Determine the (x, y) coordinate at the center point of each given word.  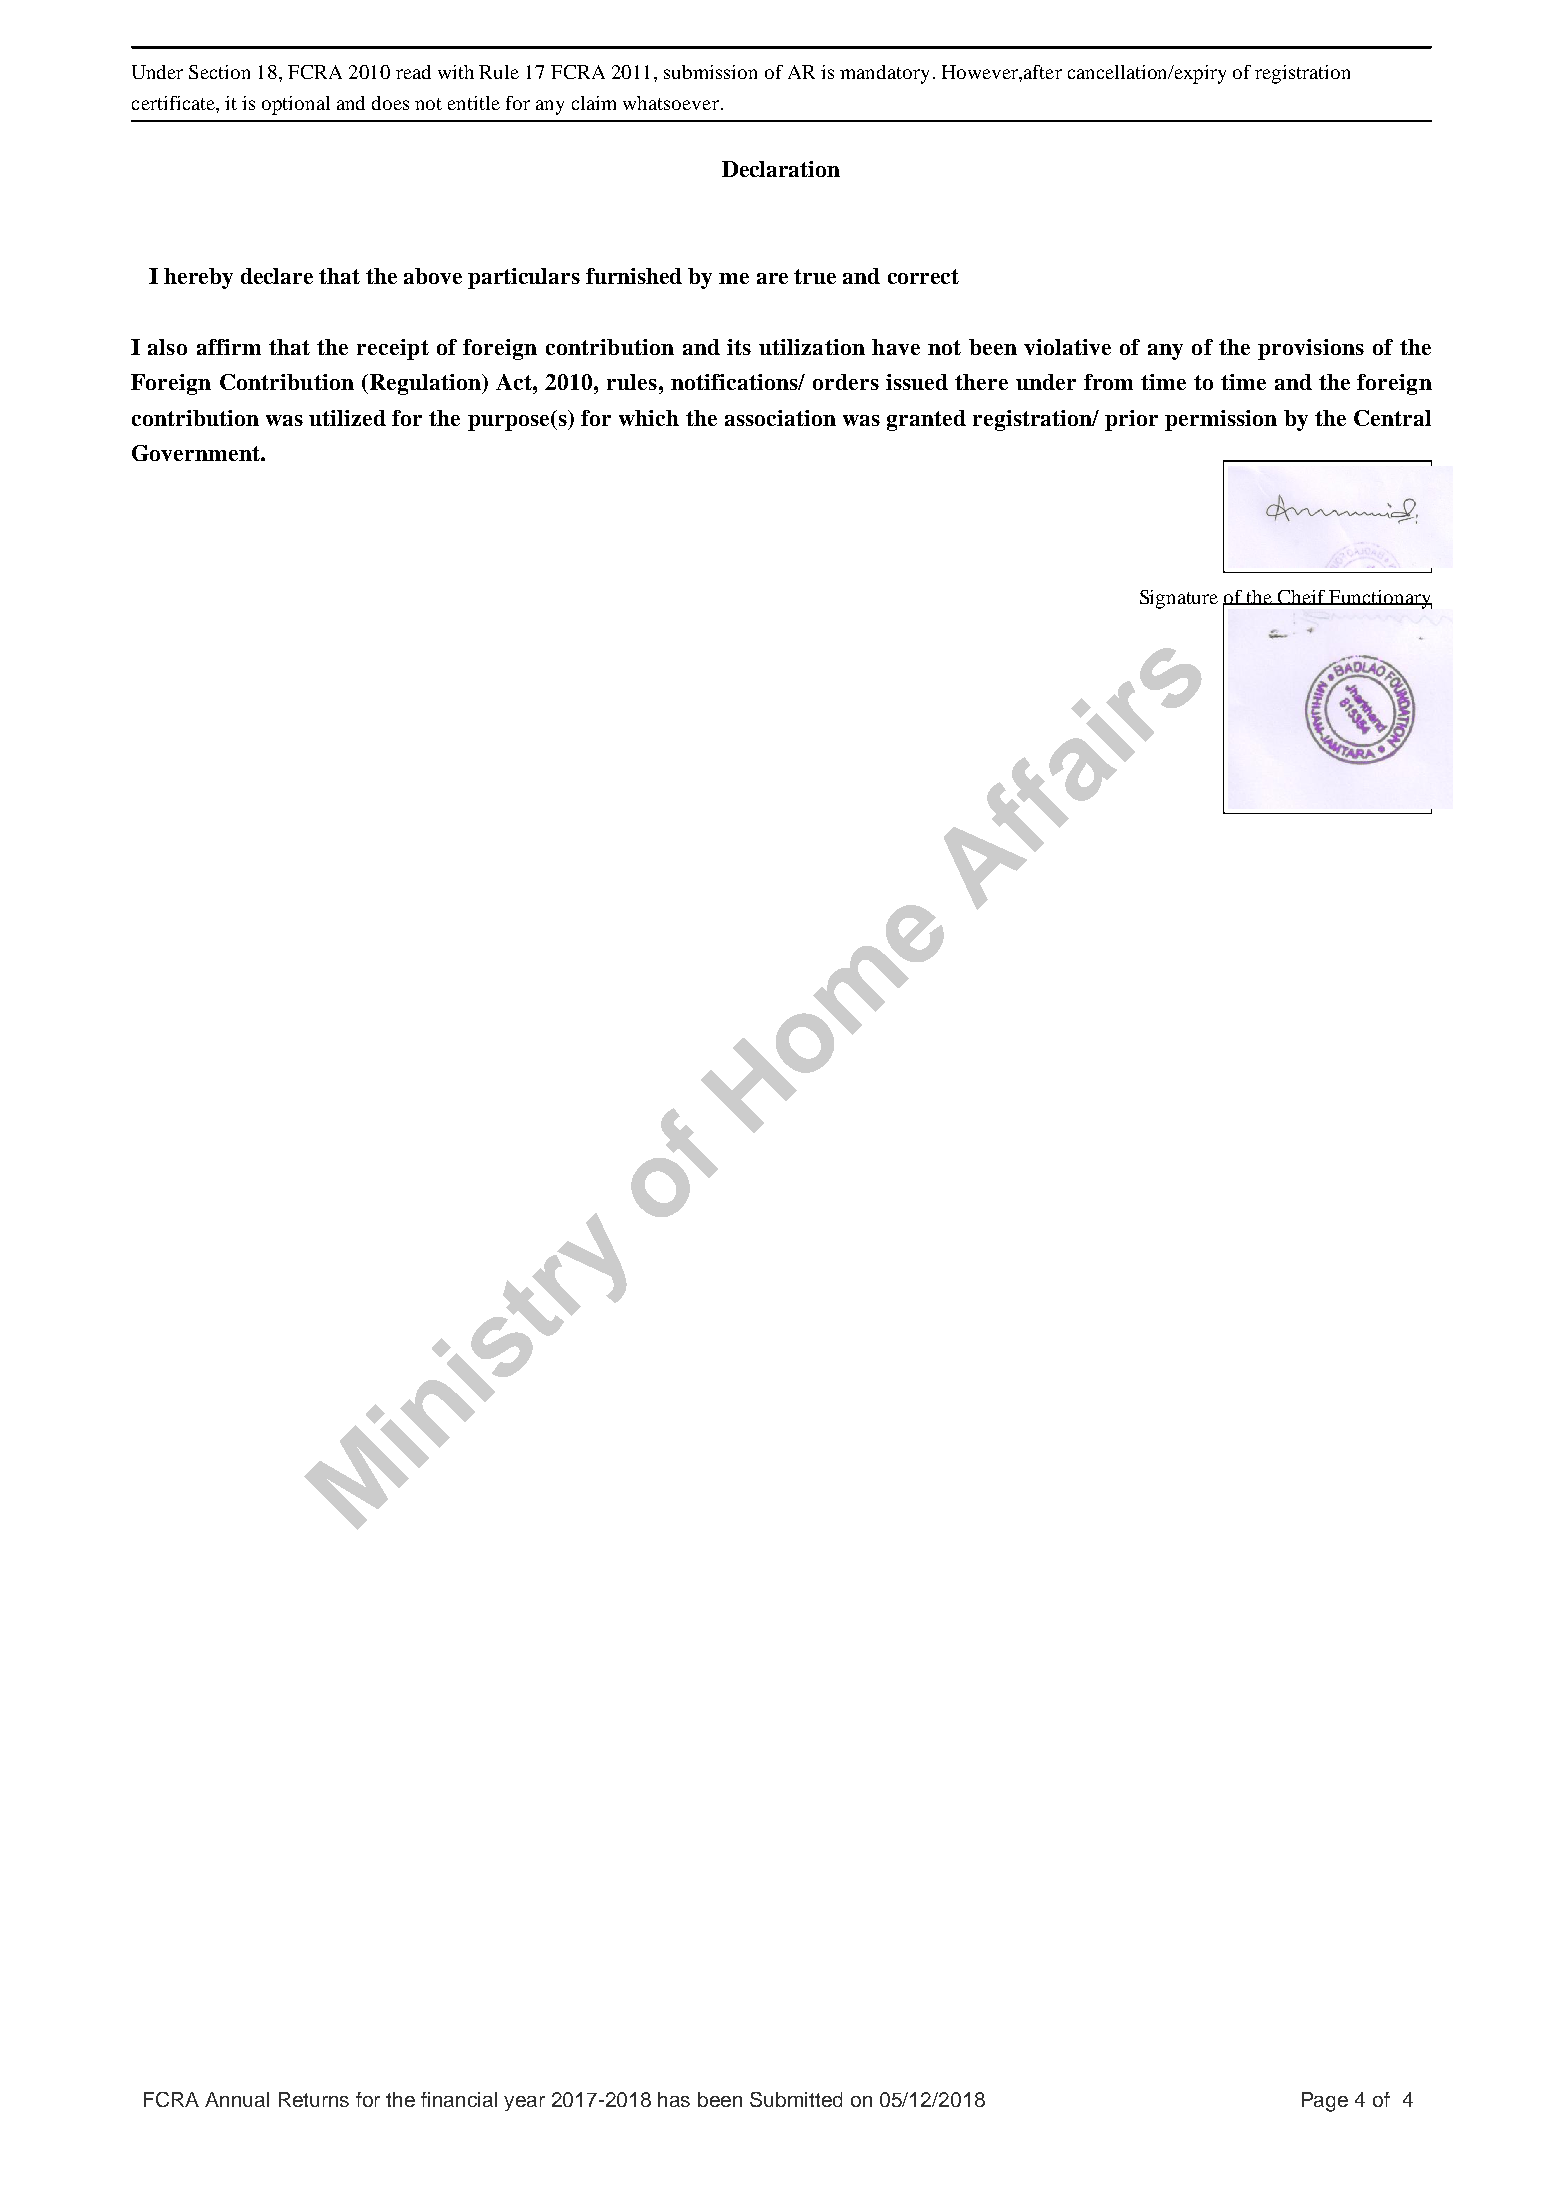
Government (197, 453)
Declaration (781, 169)
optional (296, 105)
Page (1325, 2102)
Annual (237, 2099)
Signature (1179, 599)
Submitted (796, 2099)
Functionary (1380, 599)
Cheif (1302, 597)
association (780, 418)
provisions (1311, 349)
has (674, 2099)
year (524, 2103)
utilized (347, 418)
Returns (314, 2099)
